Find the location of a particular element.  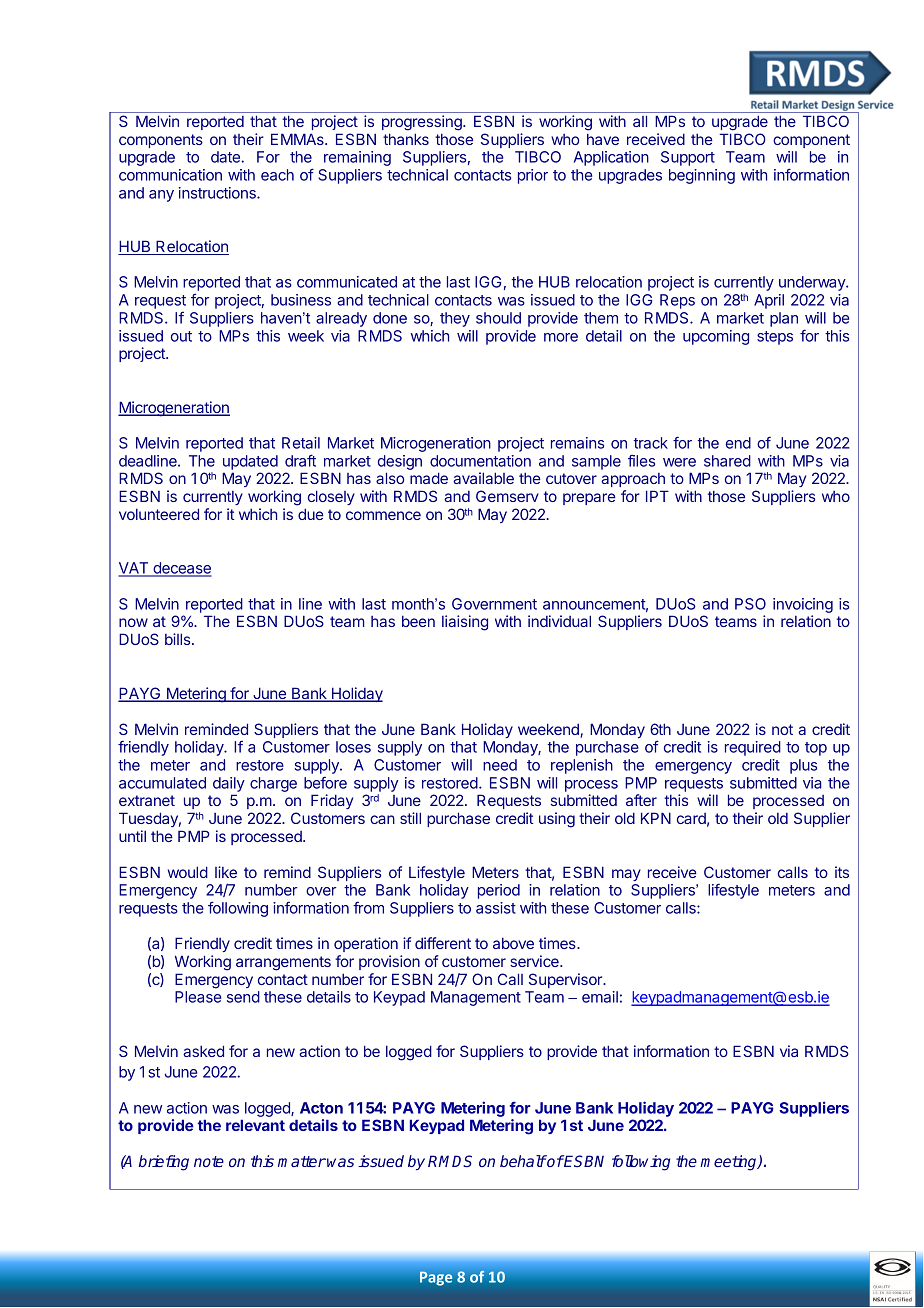

shared is located at coordinates (727, 461).
